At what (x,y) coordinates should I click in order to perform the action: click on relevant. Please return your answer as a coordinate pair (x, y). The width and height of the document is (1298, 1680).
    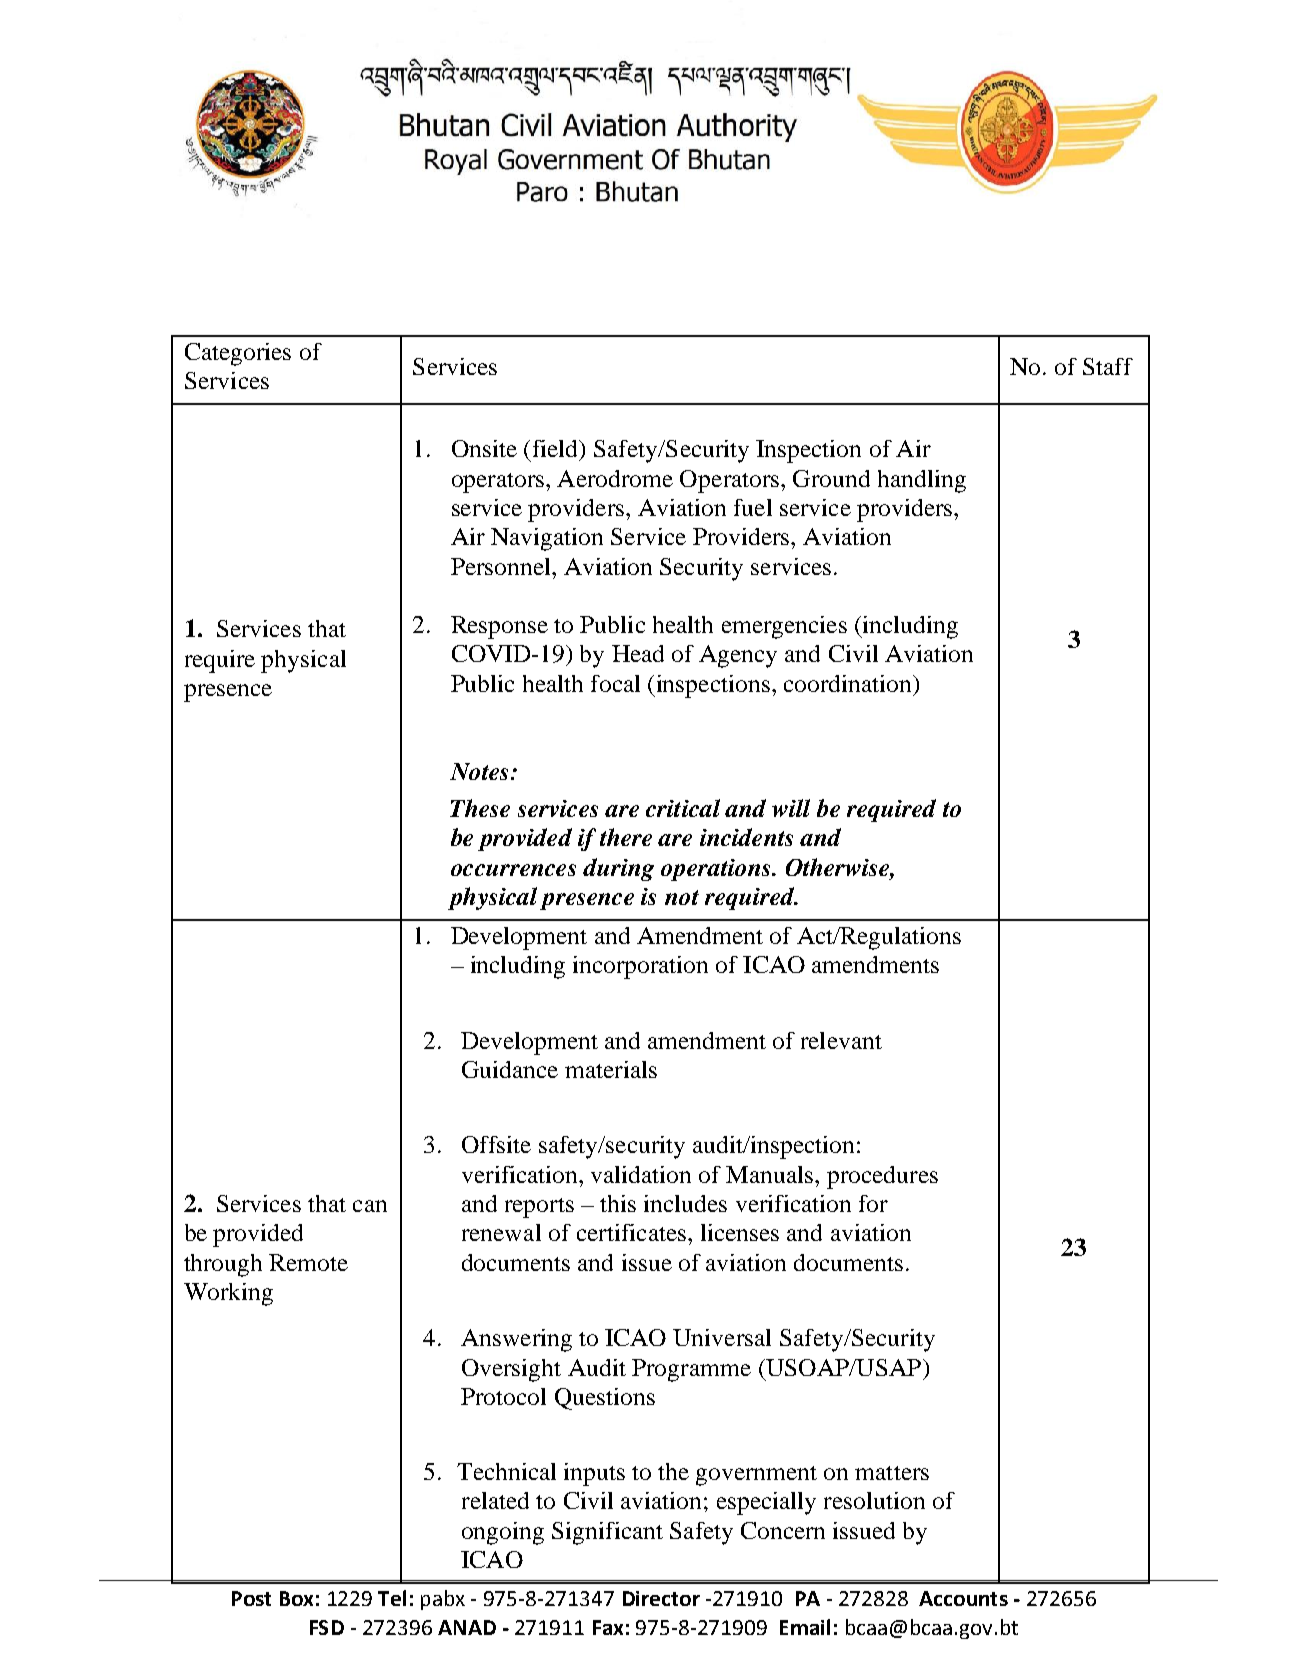
    Looking at the image, I should click on (841, 1040).
